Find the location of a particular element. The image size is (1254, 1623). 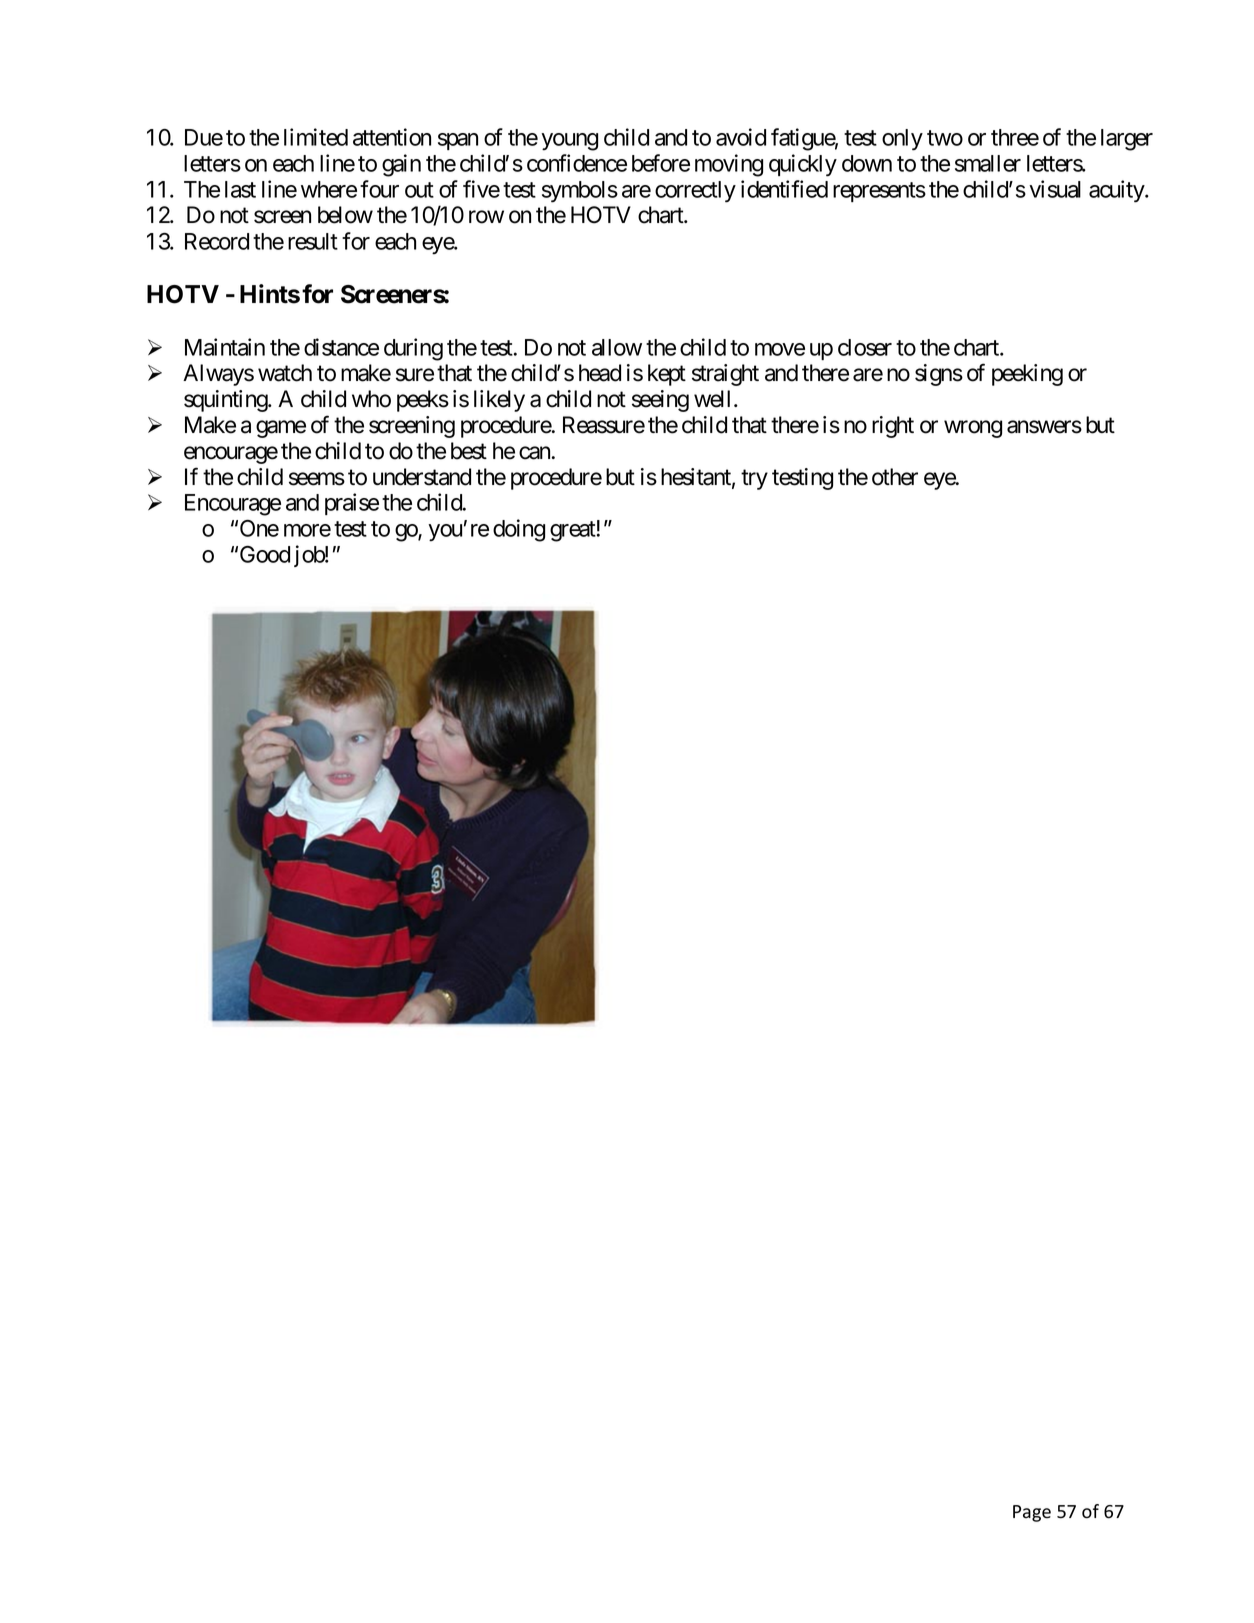

below is located at coordinates (345, 215).
